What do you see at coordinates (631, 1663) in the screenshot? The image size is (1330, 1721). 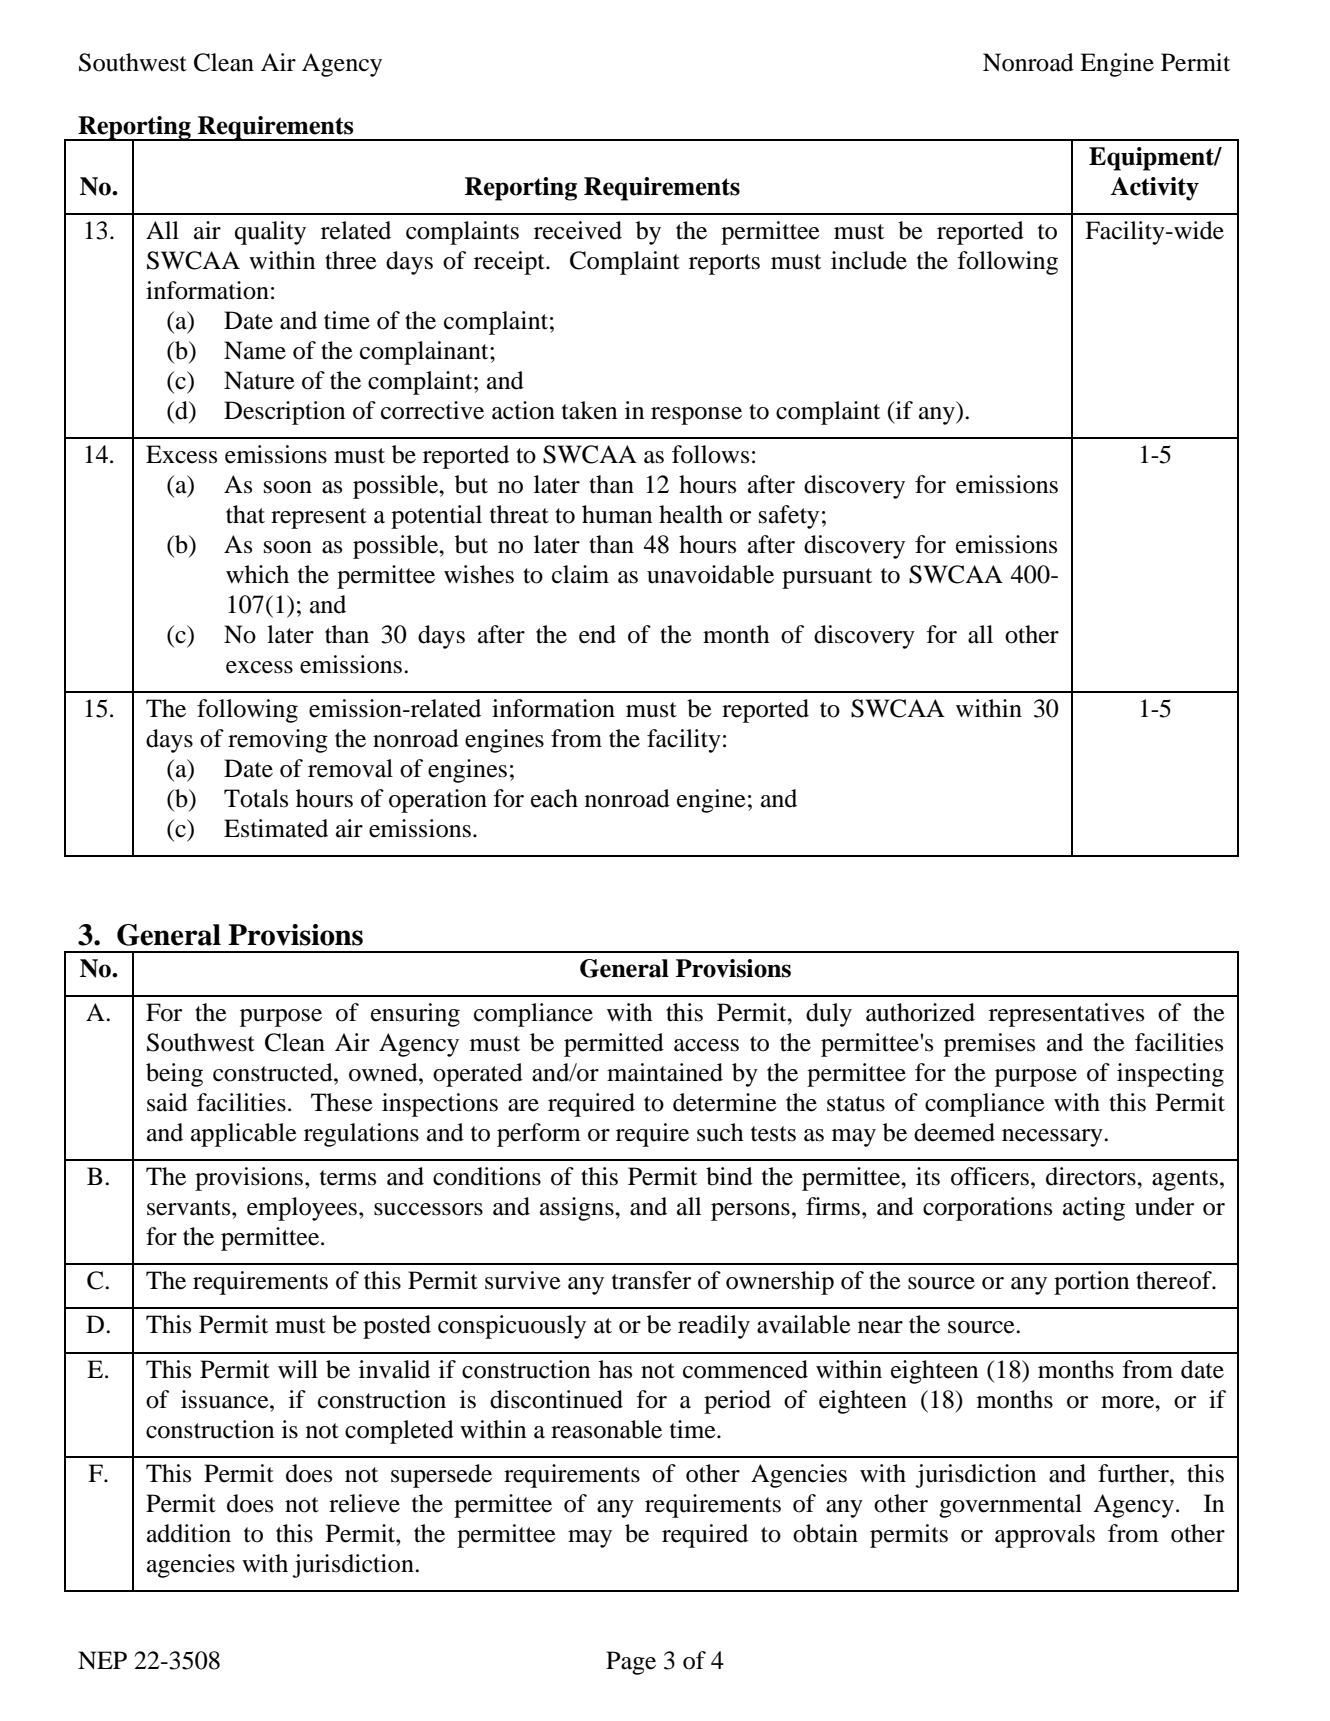 I see `Page` at bounding box center [631, 1663].
